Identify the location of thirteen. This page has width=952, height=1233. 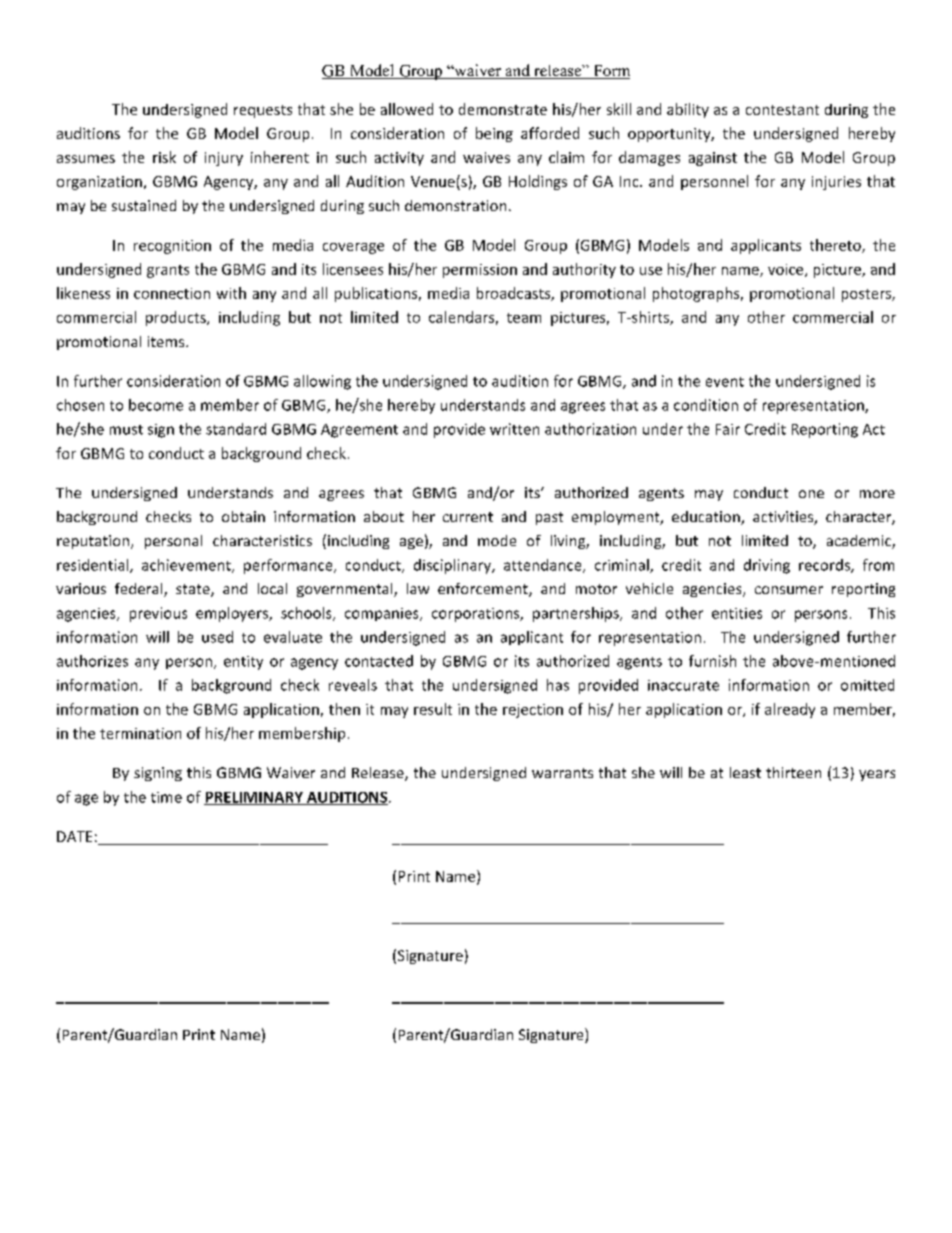
(793, 772).
